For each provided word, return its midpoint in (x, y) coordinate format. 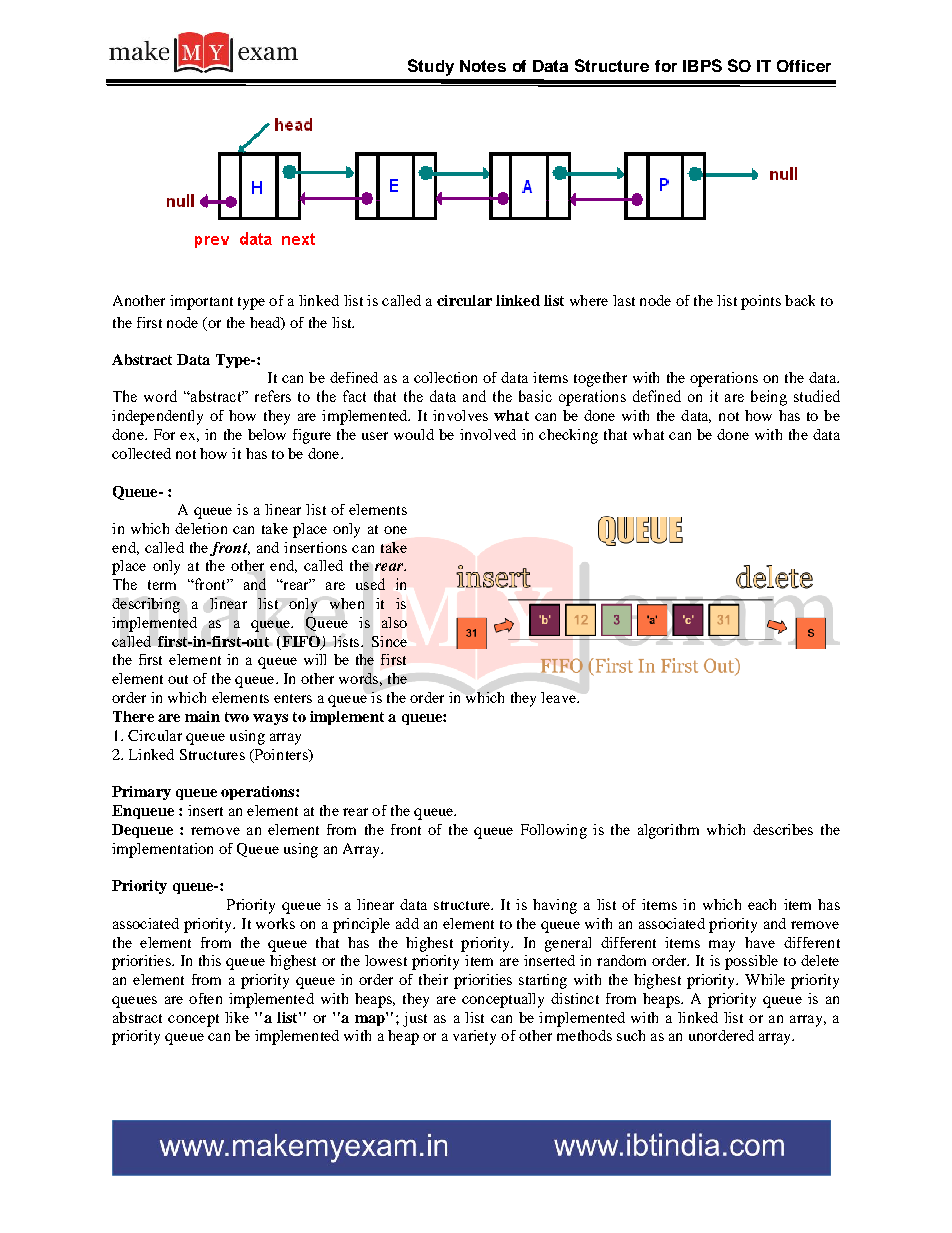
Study (431, 67)
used (370, 584)
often (205, 998)
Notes (483, 66)
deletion (201, 528)
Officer (804, 66)
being (769, 398)
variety (474, 1037)
